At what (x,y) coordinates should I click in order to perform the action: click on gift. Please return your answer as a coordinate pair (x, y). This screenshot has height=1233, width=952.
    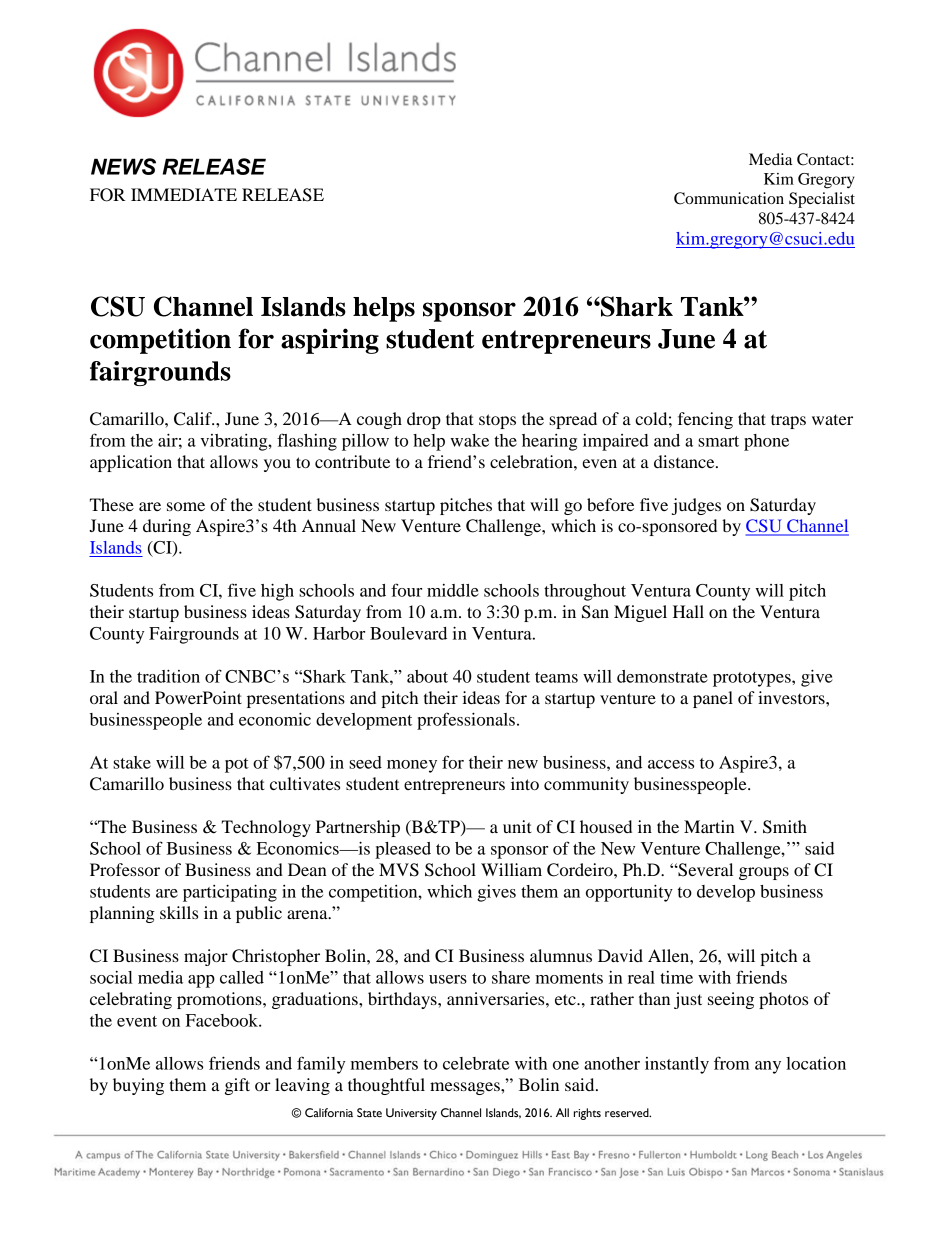
    Looking at the image, I should click on (237, 1086).
